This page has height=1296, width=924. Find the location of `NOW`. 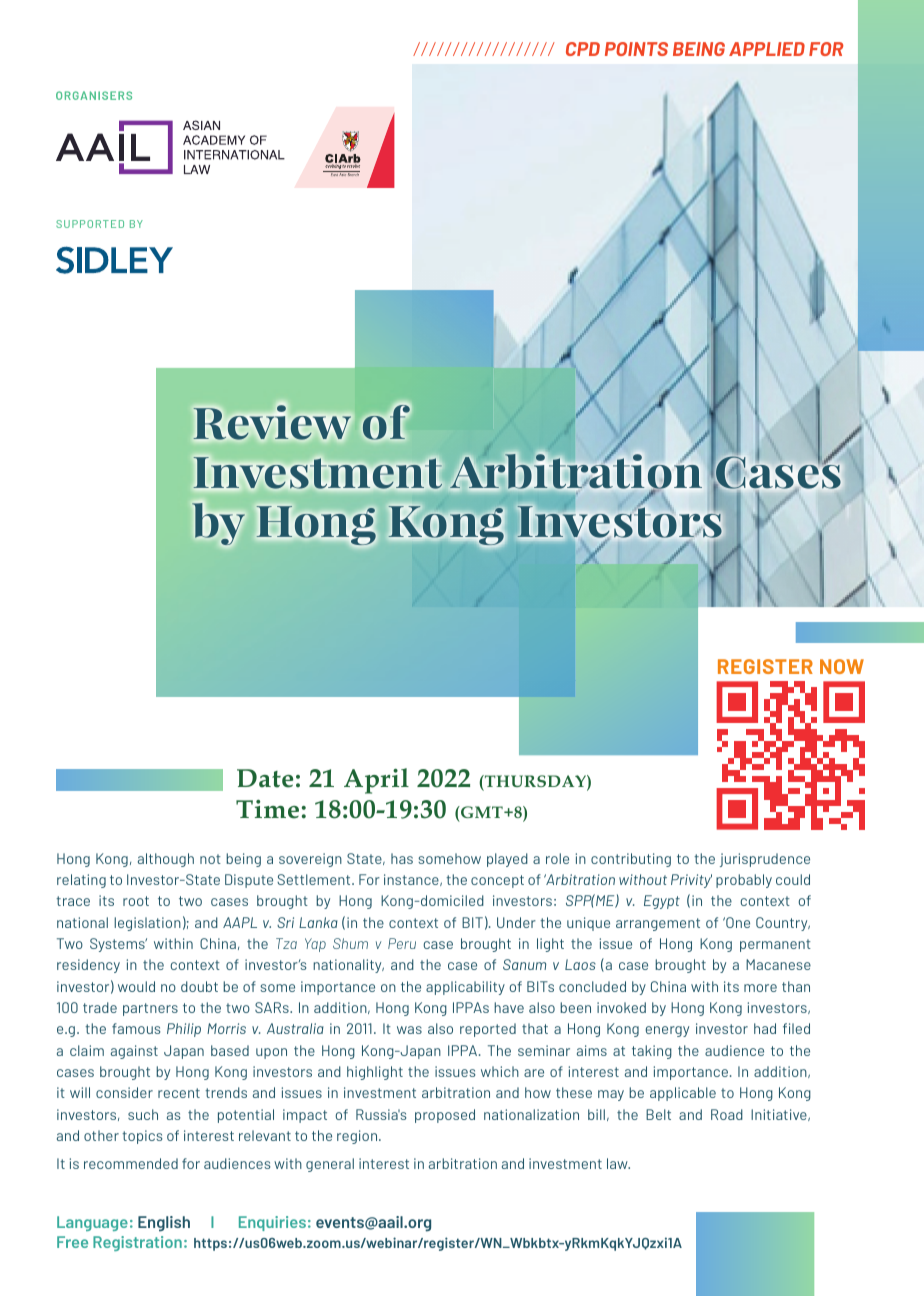

NOW is located at coordinates (842, 666).
